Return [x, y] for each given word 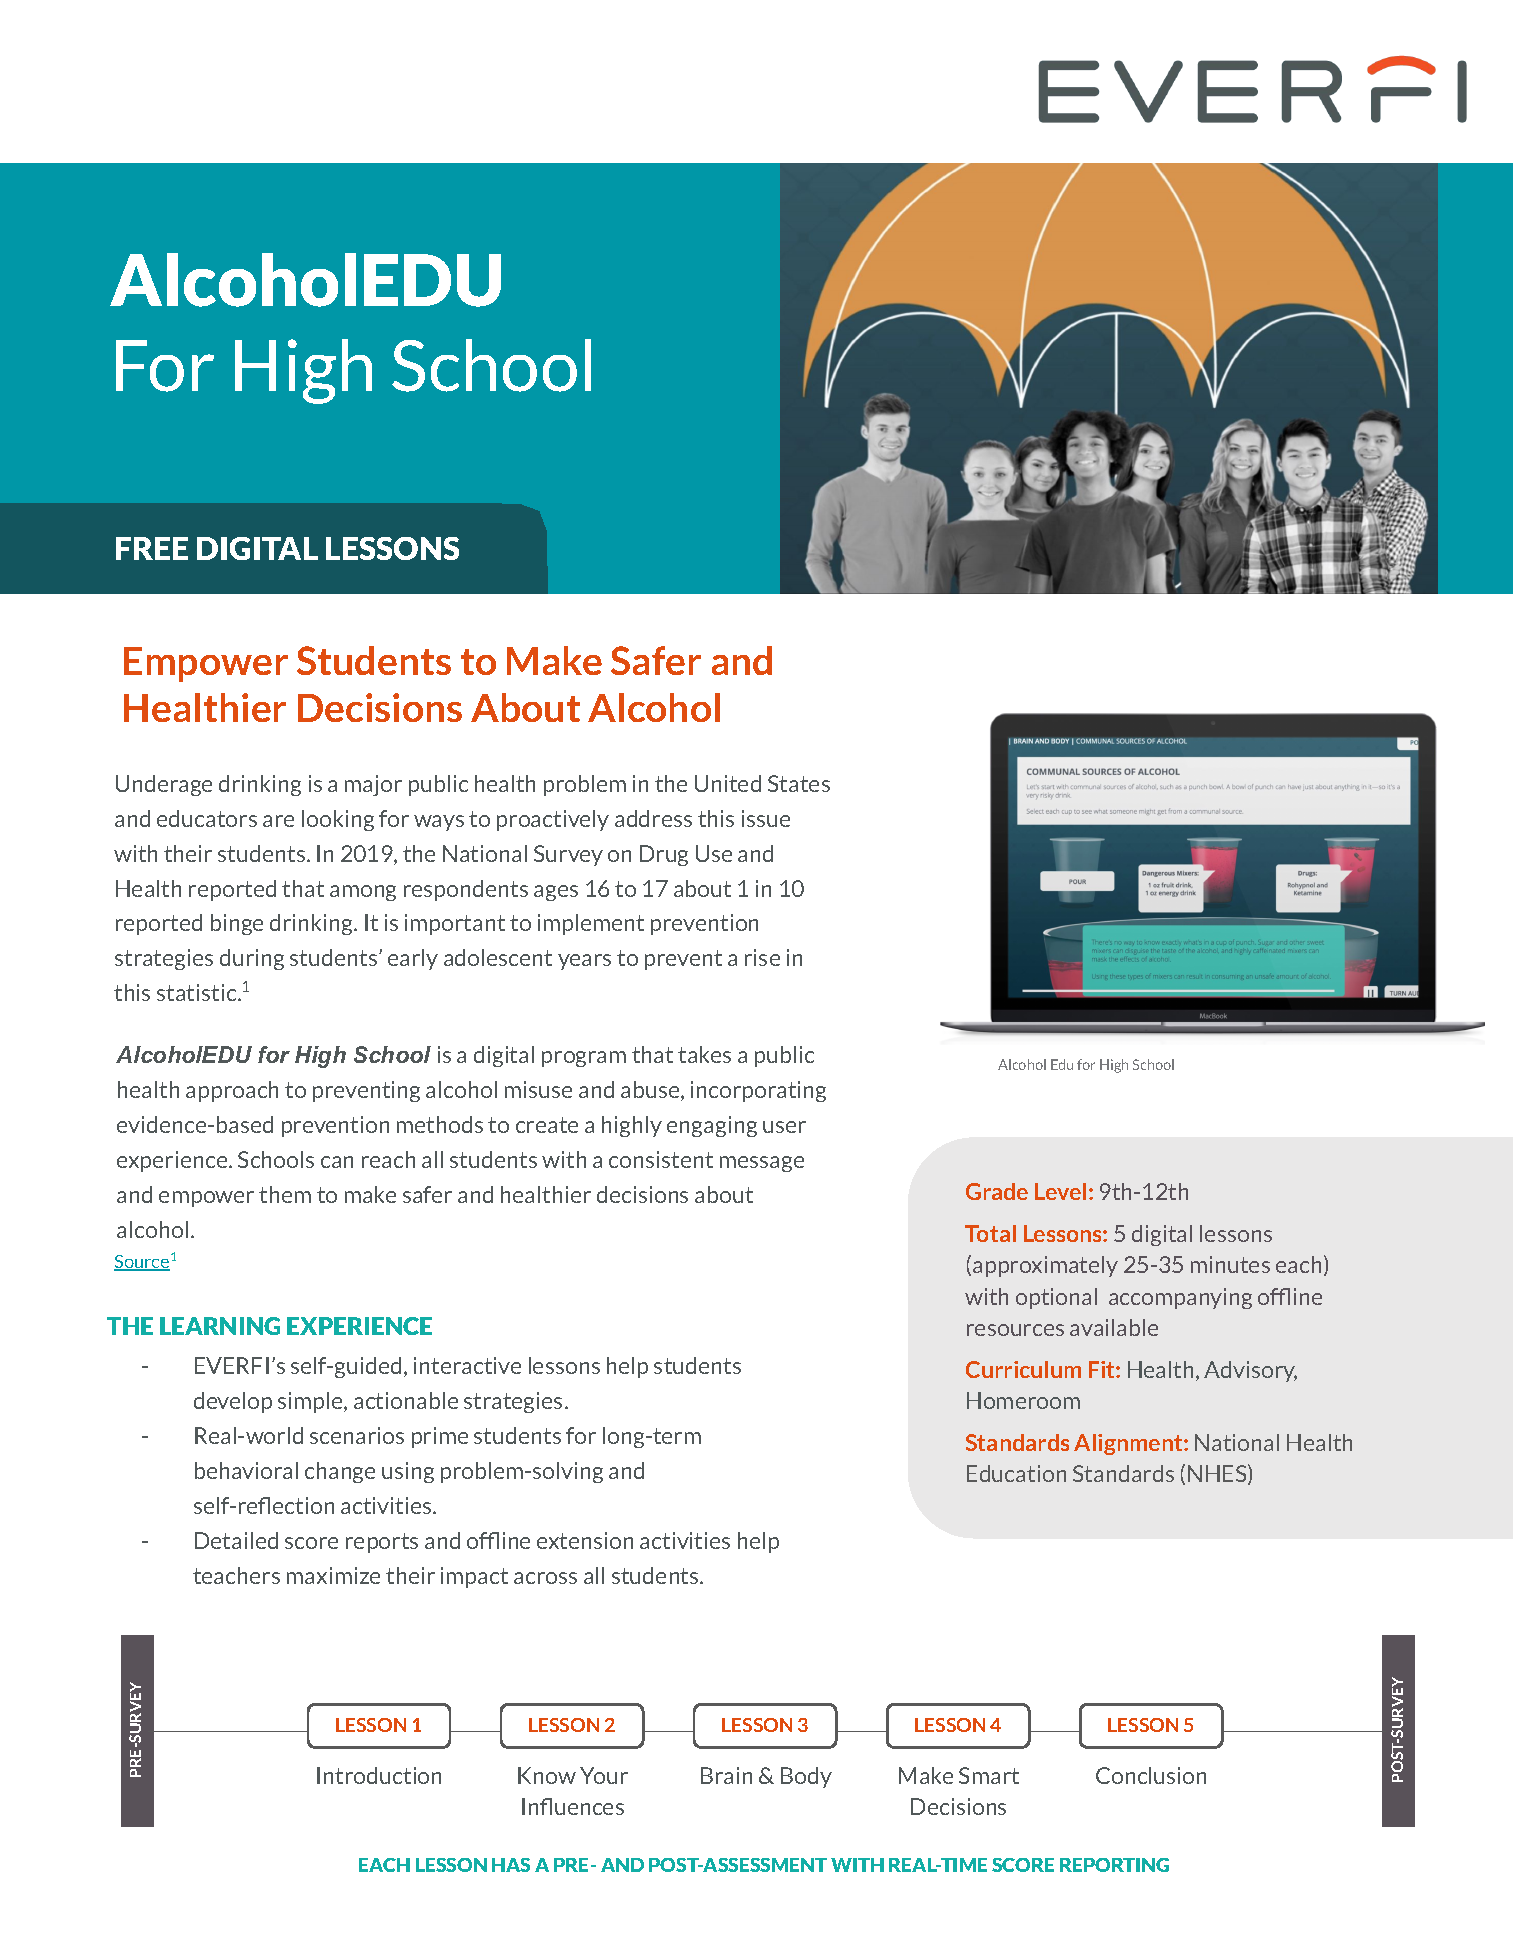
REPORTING [1114, 1865]
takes [704, 1054]
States [799, 783]
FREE [152, 548]
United [728, 783]
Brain [726, 1775]
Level [1060, 1191]
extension [585, 1540]
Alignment [1129, 1444]
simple [311, 1402]
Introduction [379, 1775]
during [252, 959]
